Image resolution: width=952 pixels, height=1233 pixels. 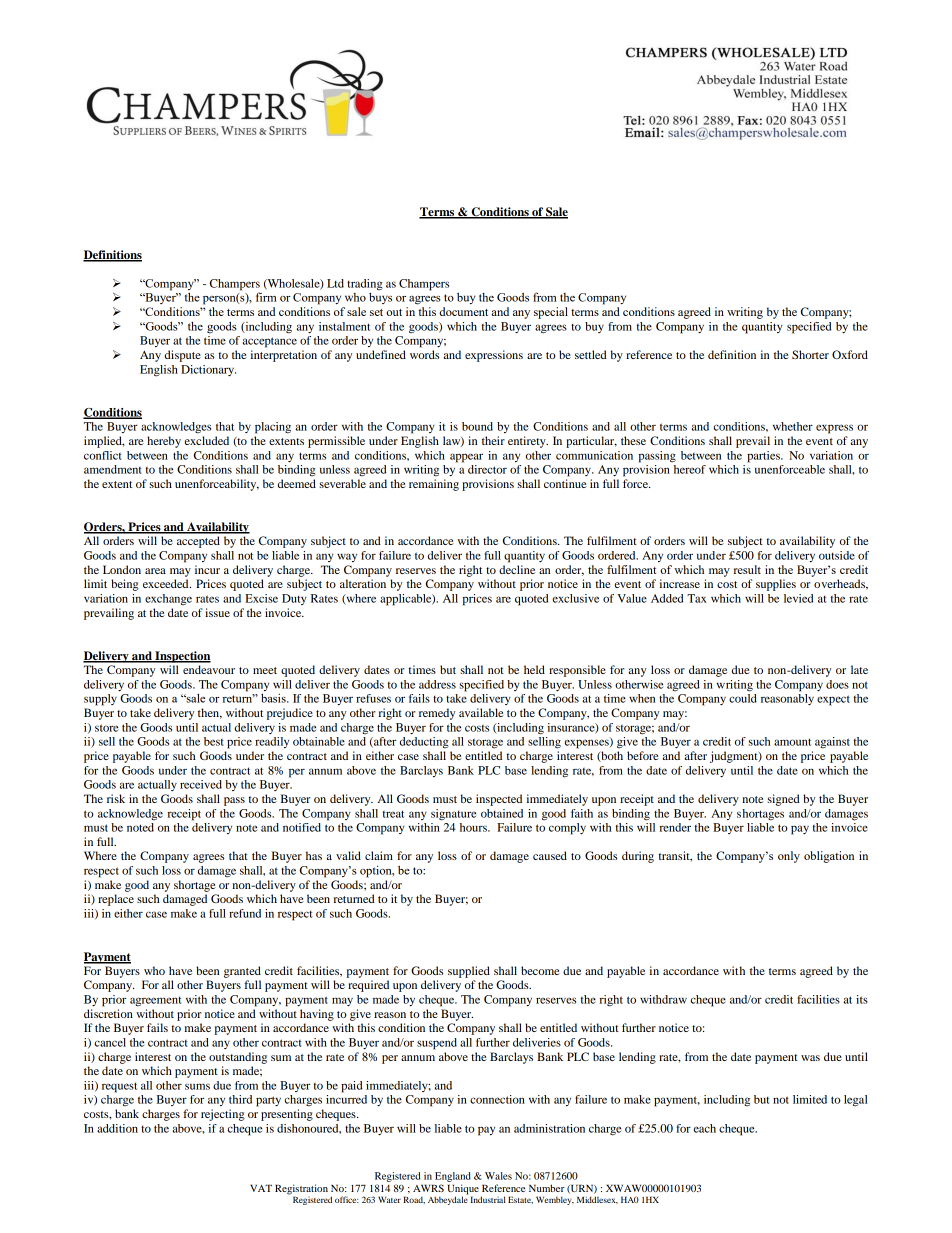 What do you see at coordinates (550, 855) in the document?
I see `caused` at bounding box center [550, 855].
